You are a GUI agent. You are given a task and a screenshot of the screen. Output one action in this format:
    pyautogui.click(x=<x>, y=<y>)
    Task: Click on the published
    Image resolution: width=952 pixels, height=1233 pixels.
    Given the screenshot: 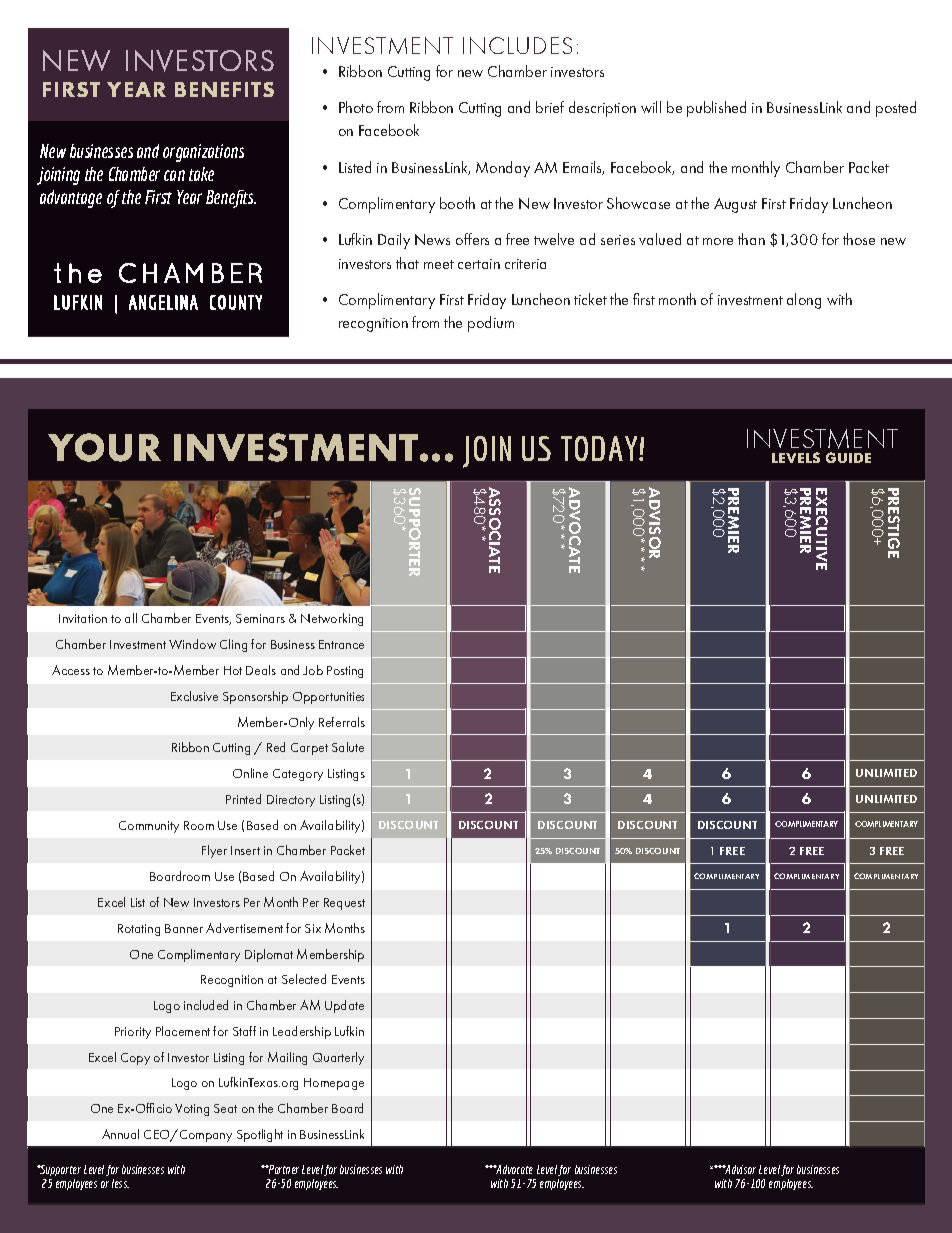 What is the action you would take?
    pyautogui.click(x=716, y=109)
